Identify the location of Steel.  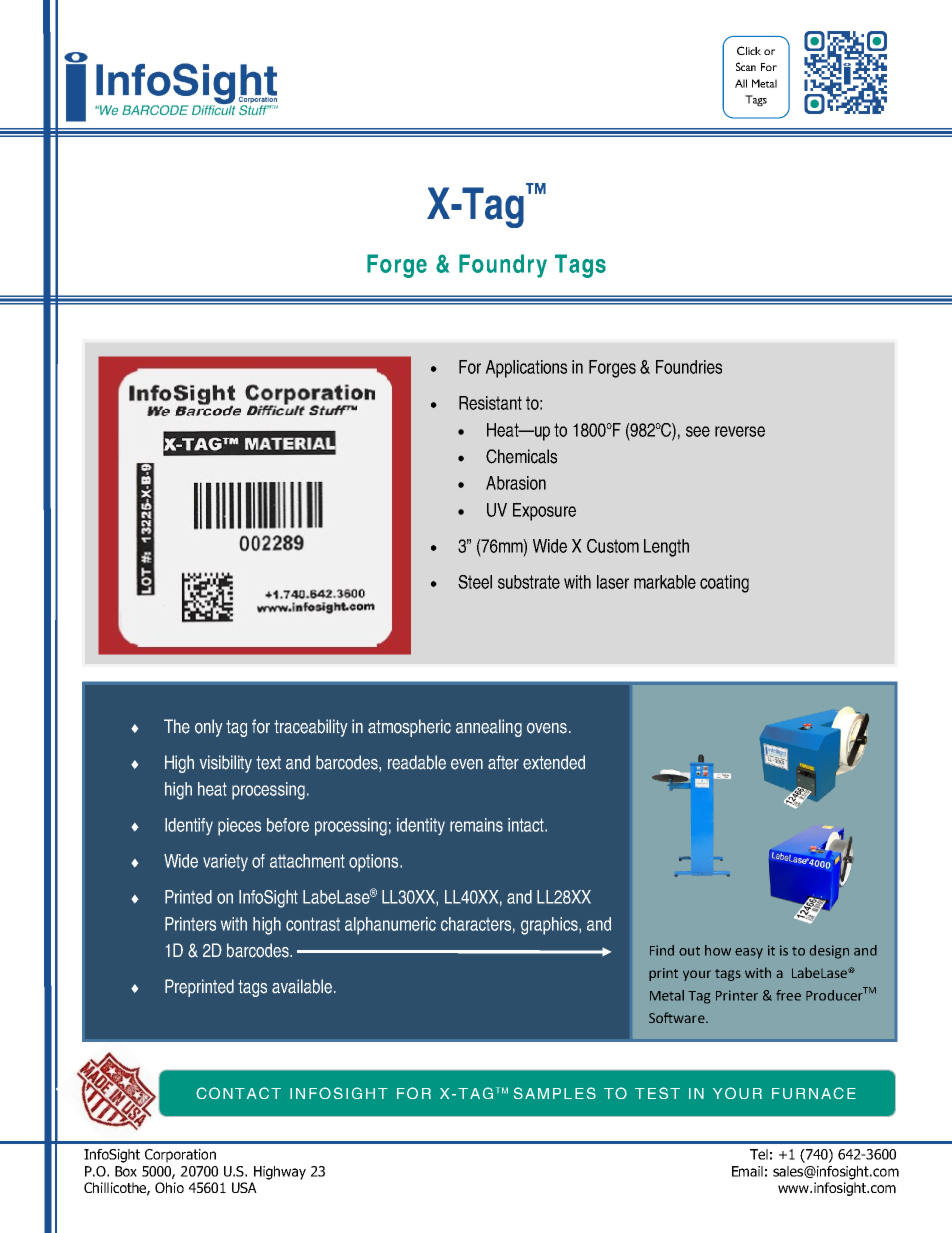
(475, 582).
